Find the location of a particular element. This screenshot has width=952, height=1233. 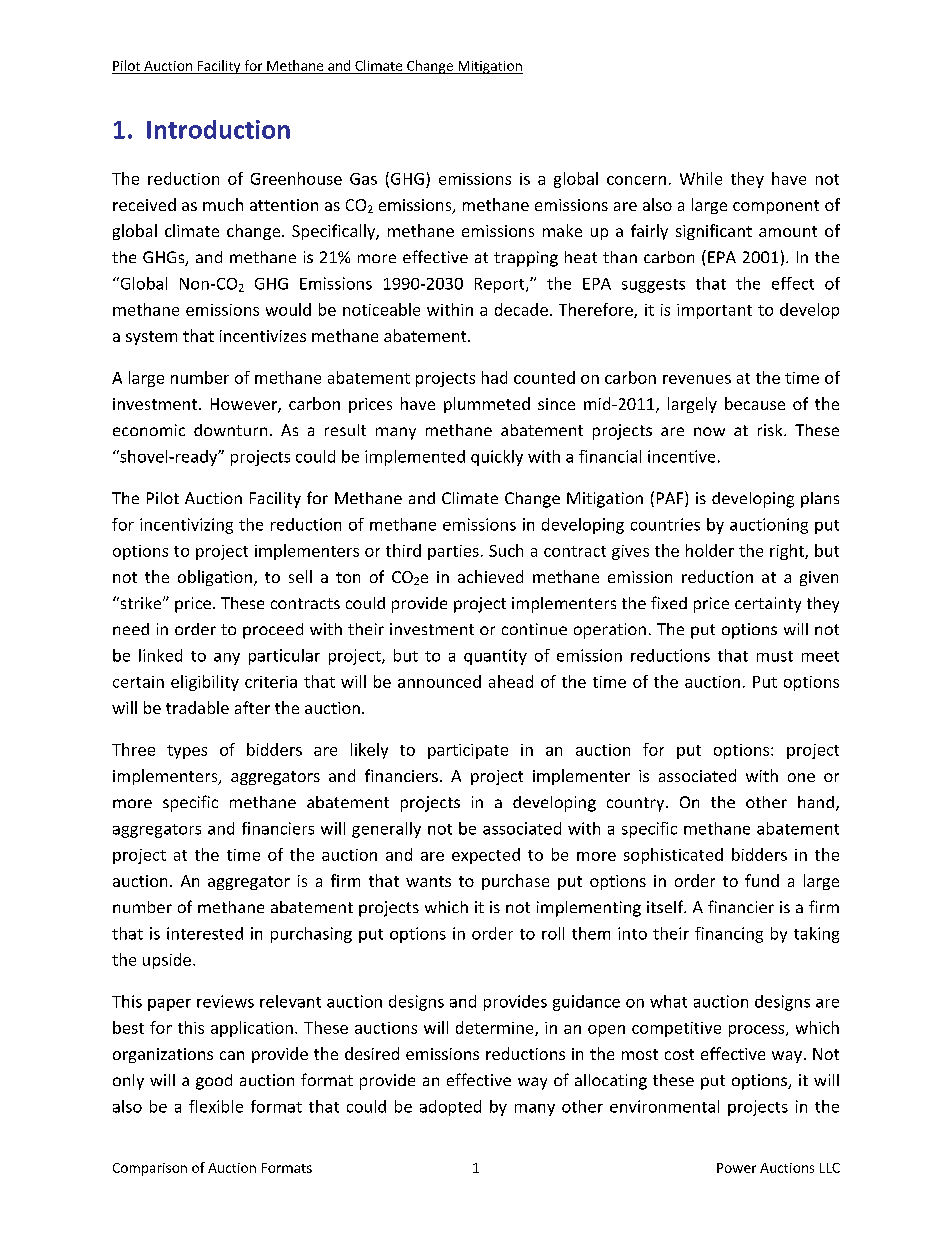

adopted is located at coordinates (450, 1108).
